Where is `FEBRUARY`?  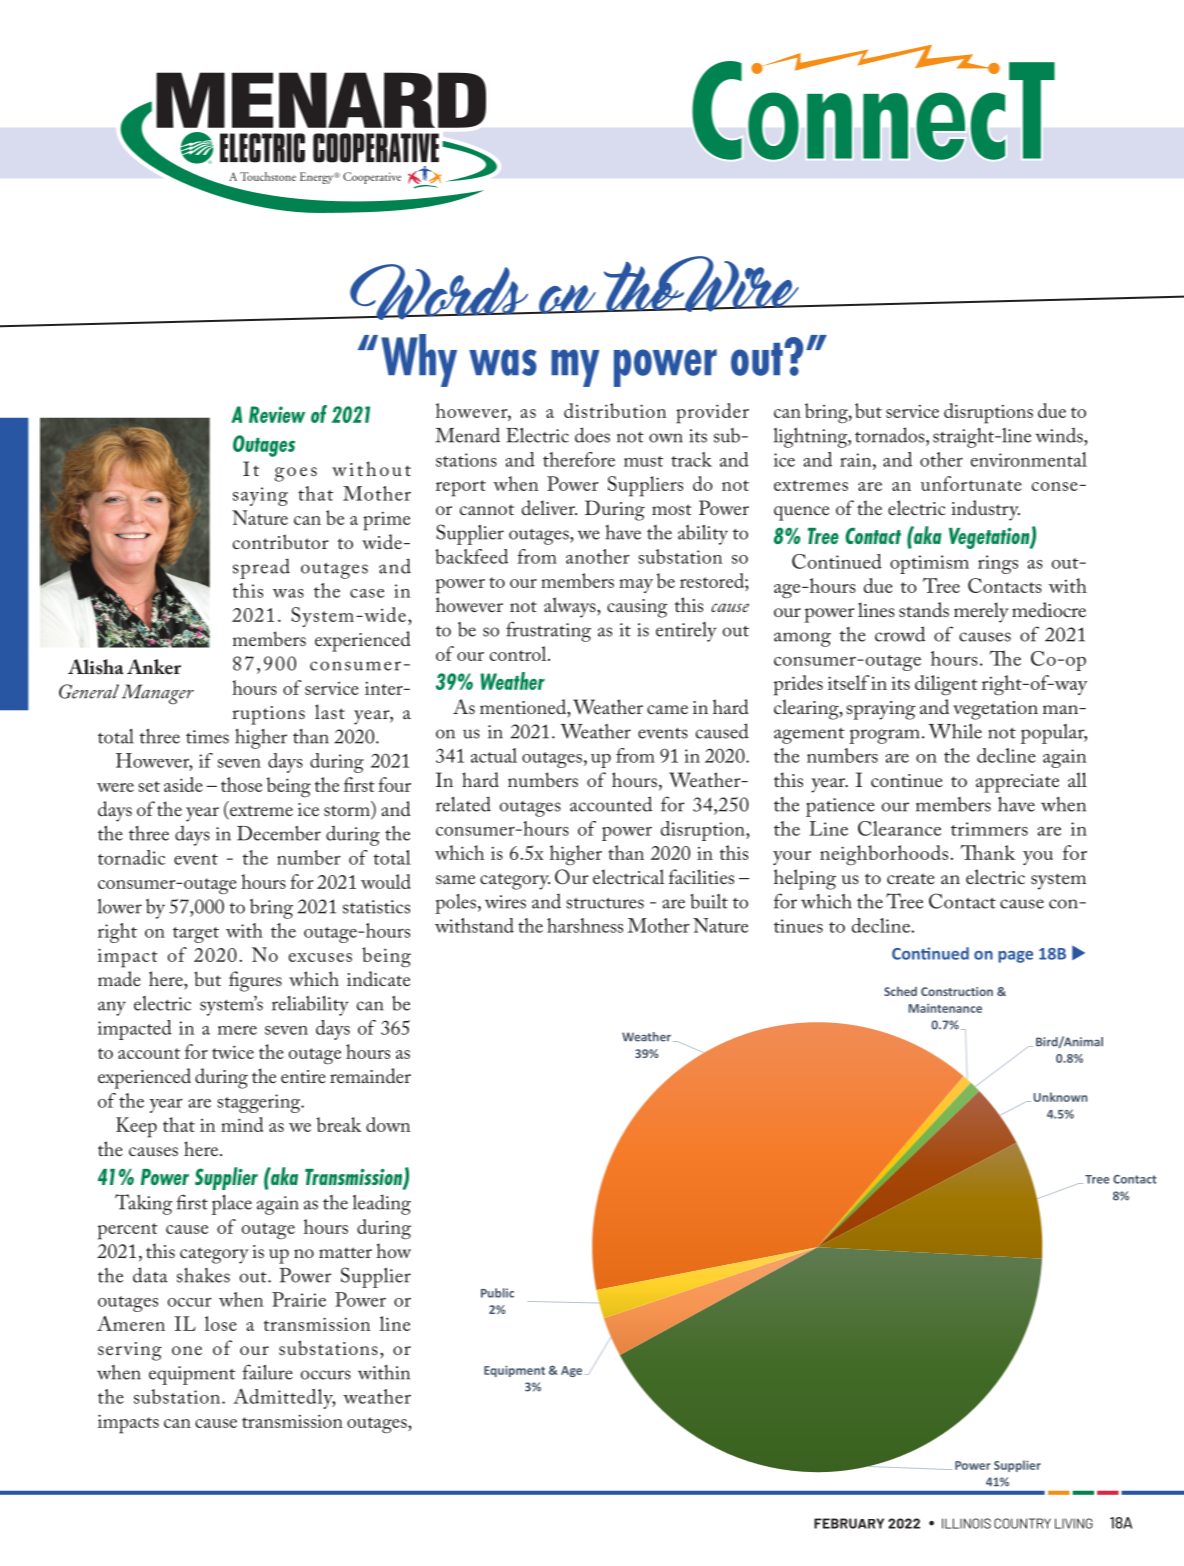
FEBRUARY is located at coordinates (849, 1523).
